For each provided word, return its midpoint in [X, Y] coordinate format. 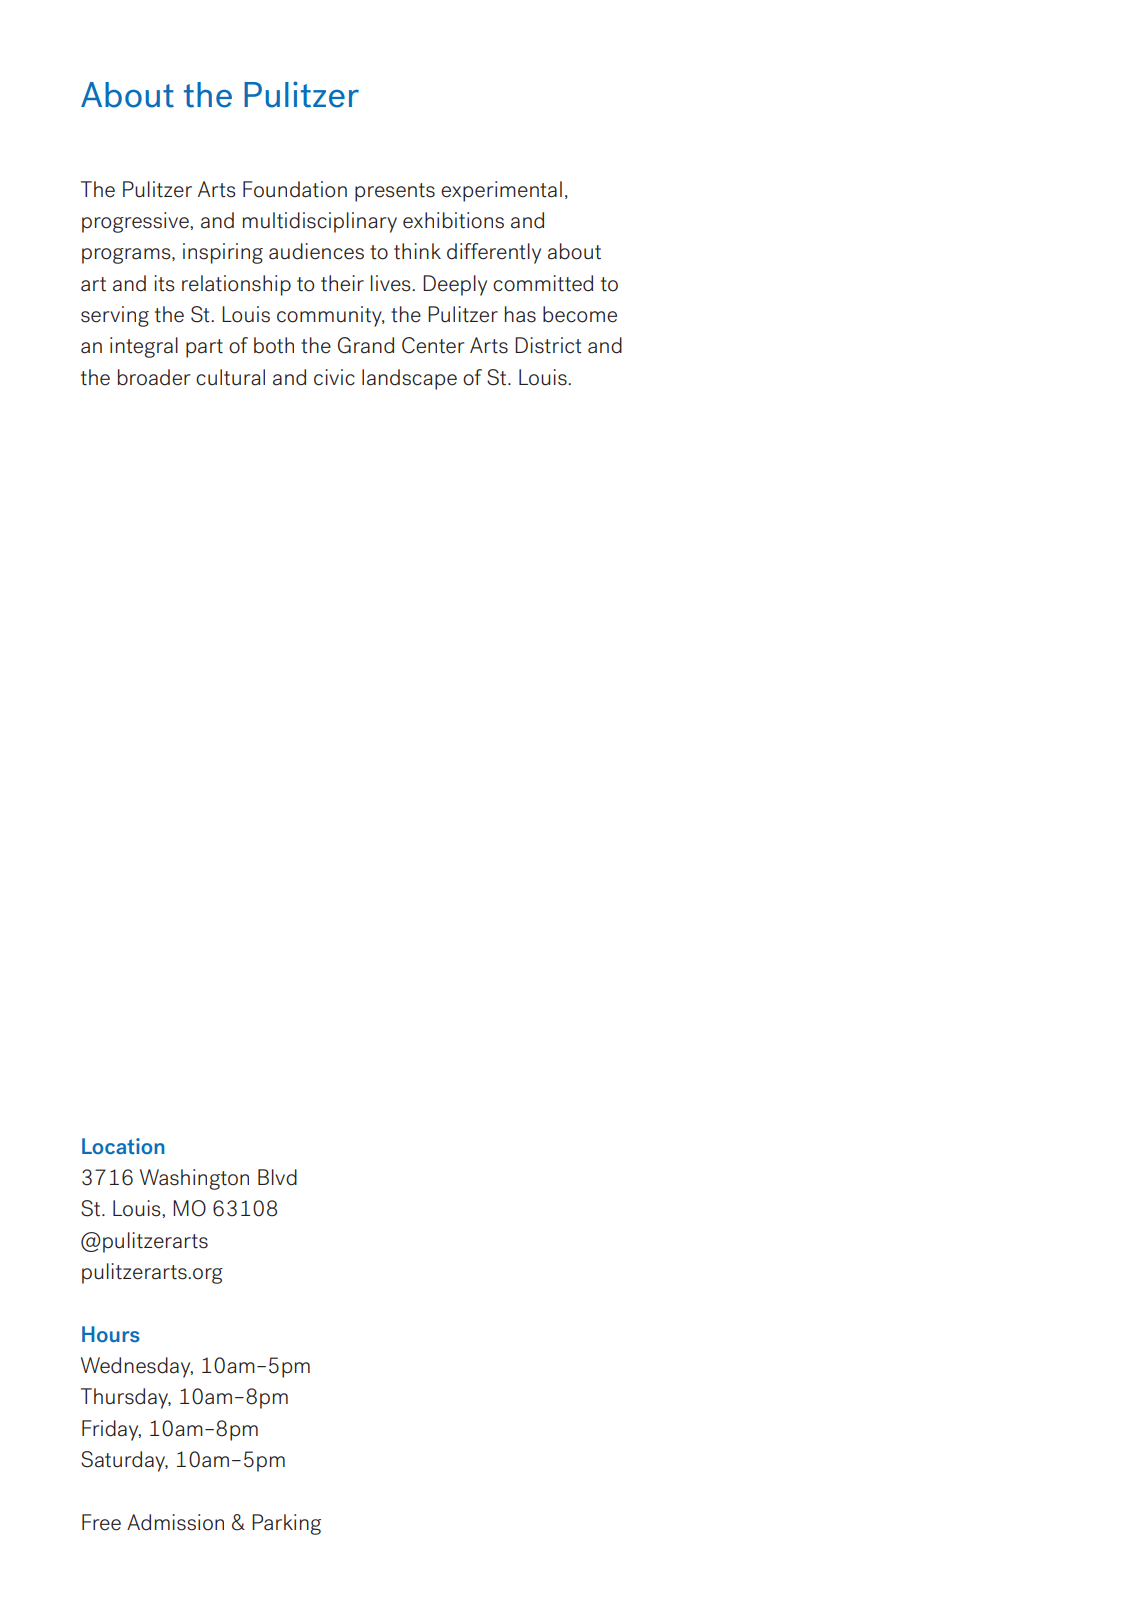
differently [494, 253]
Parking [286, 1524]
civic [334, 377]
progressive [136, 222]
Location [123, 1146]
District [548, 345]
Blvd [277, 1177]
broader [154, 377]
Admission [175, 1522]
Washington [194, 1179]
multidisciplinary [320, 222]
